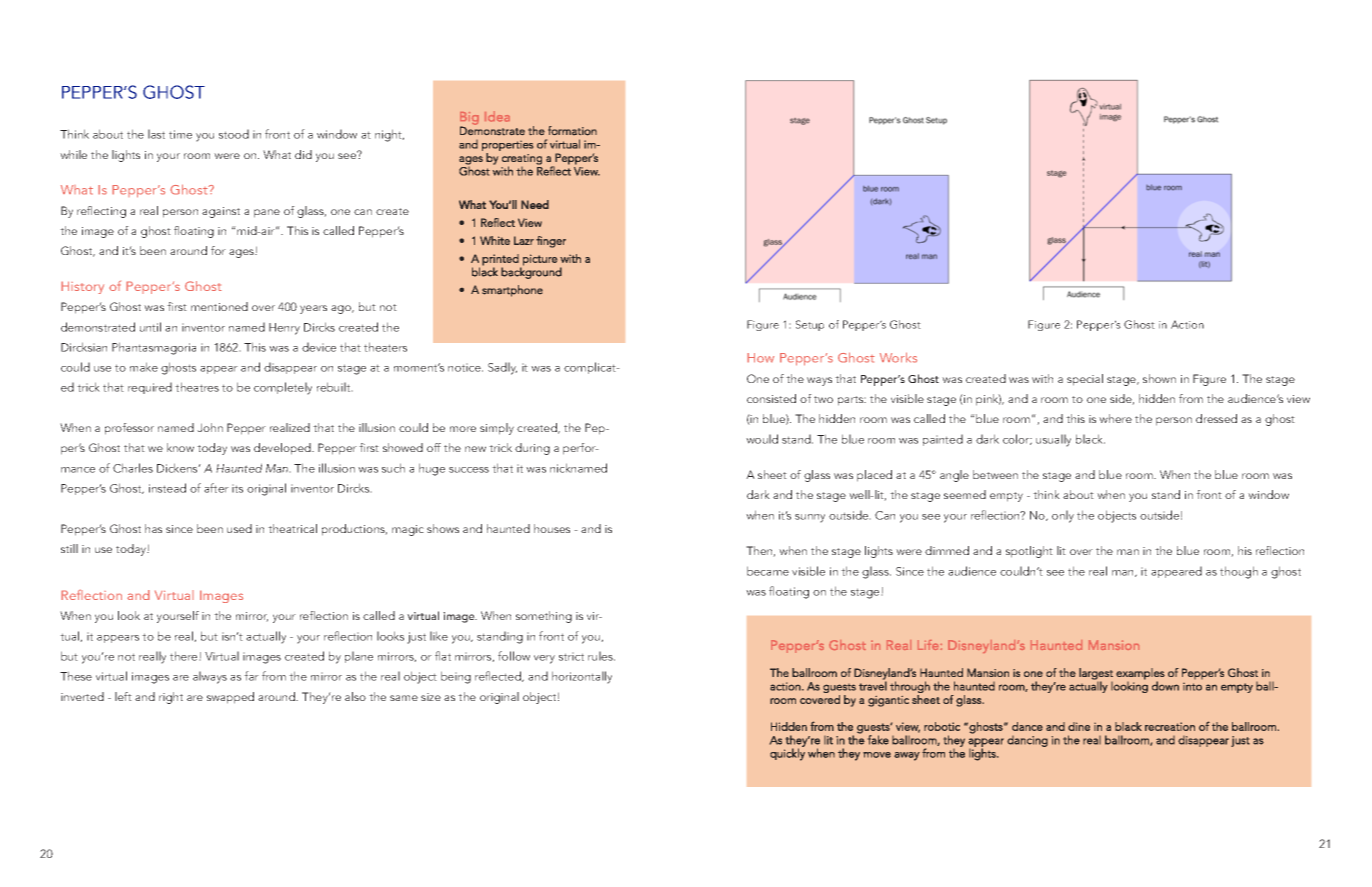 This screenshot has height=887, width=1372. What do you see at coordinates (1239, 572) in the screenshot?
I see `though` at bounding box center [1239, 572].
